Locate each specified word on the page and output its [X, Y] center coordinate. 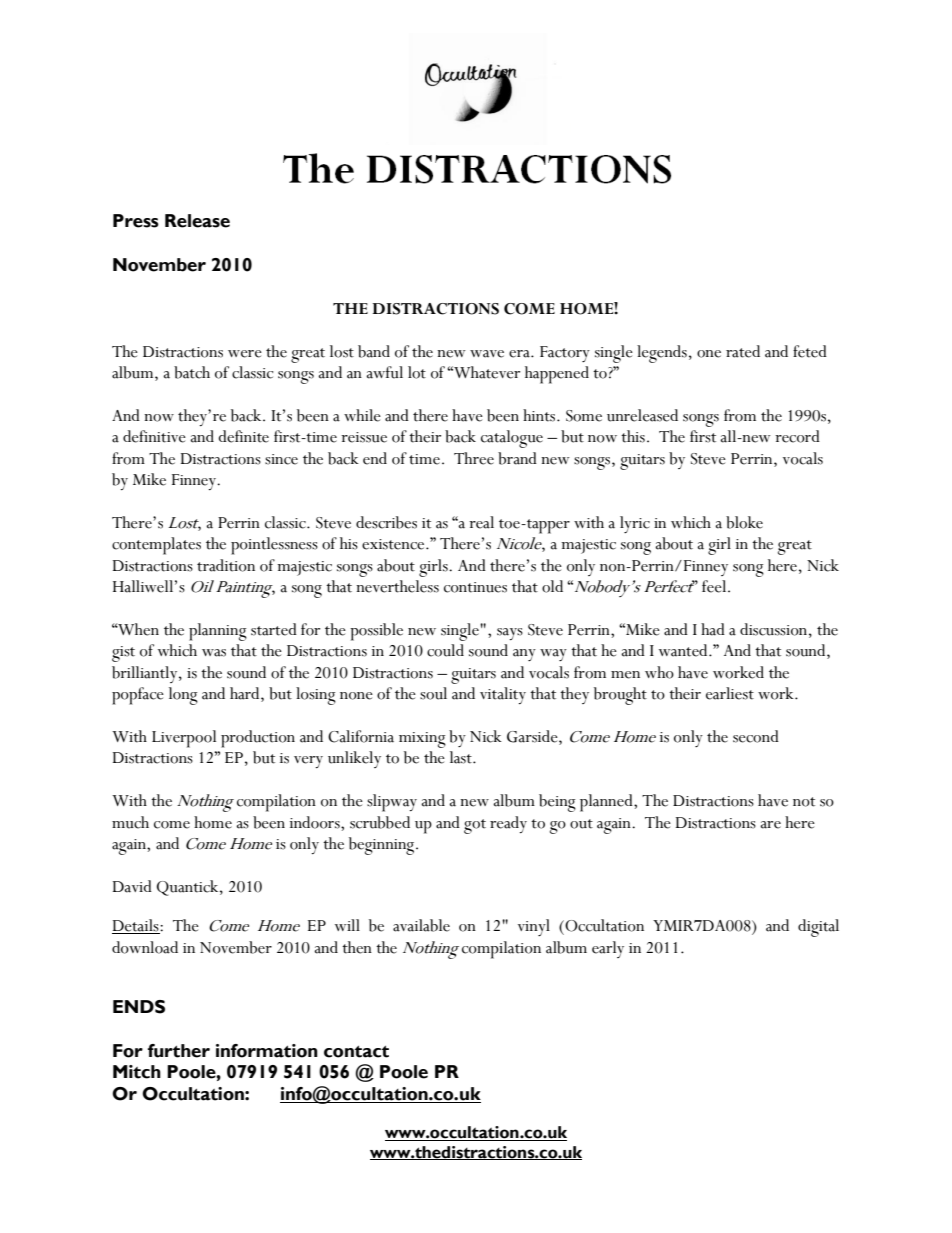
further [179, 1051]
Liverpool [184, 739]
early [608, 949]
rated [743, 351]
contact [356, 1051]
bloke [744, 522]
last [462, 757]
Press [136, 221]
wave [487, 354]
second [756, 736]
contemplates [156, 546]
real [481, 522]
